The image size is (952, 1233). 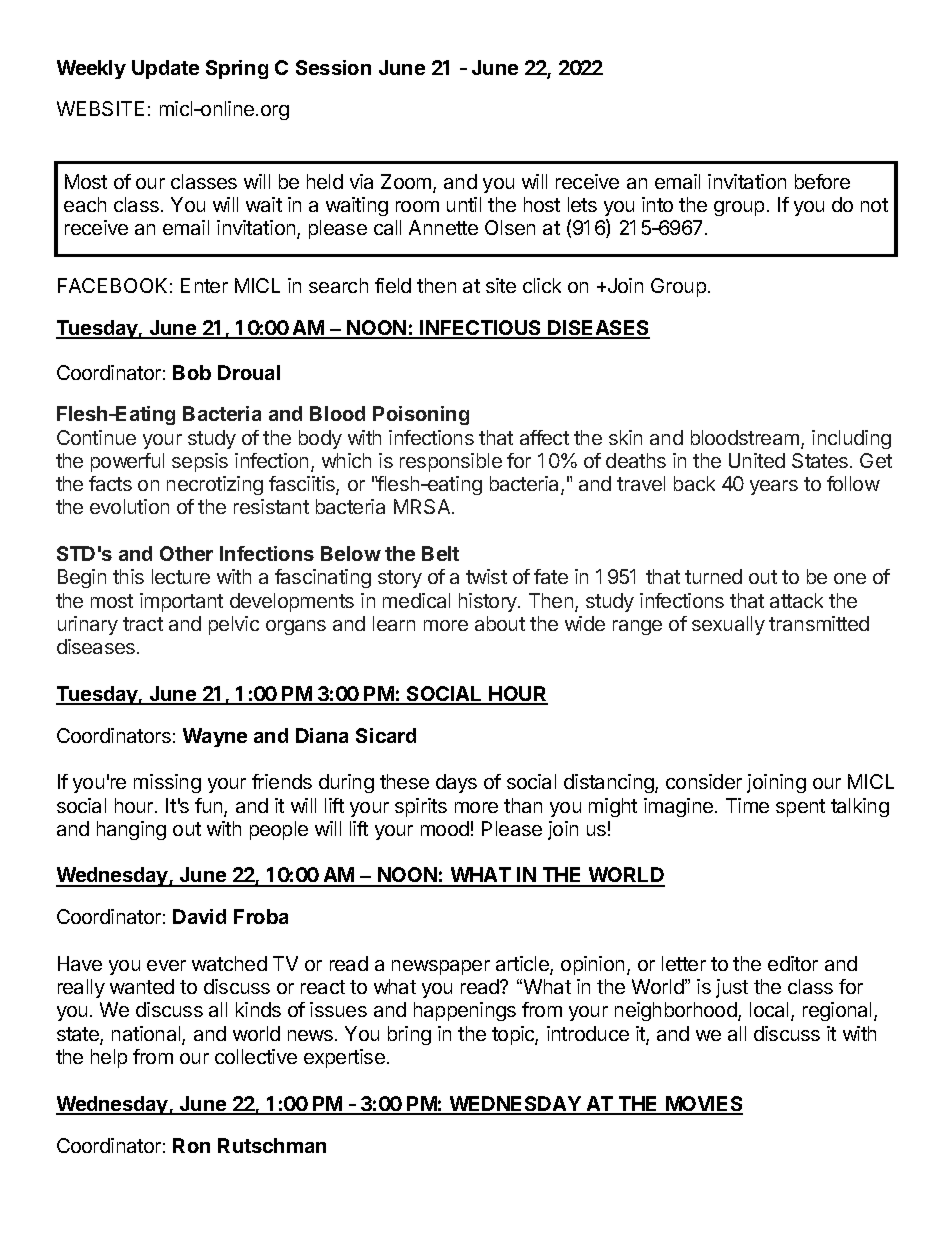 I want to click on Update, so click(x=165, y=69).
